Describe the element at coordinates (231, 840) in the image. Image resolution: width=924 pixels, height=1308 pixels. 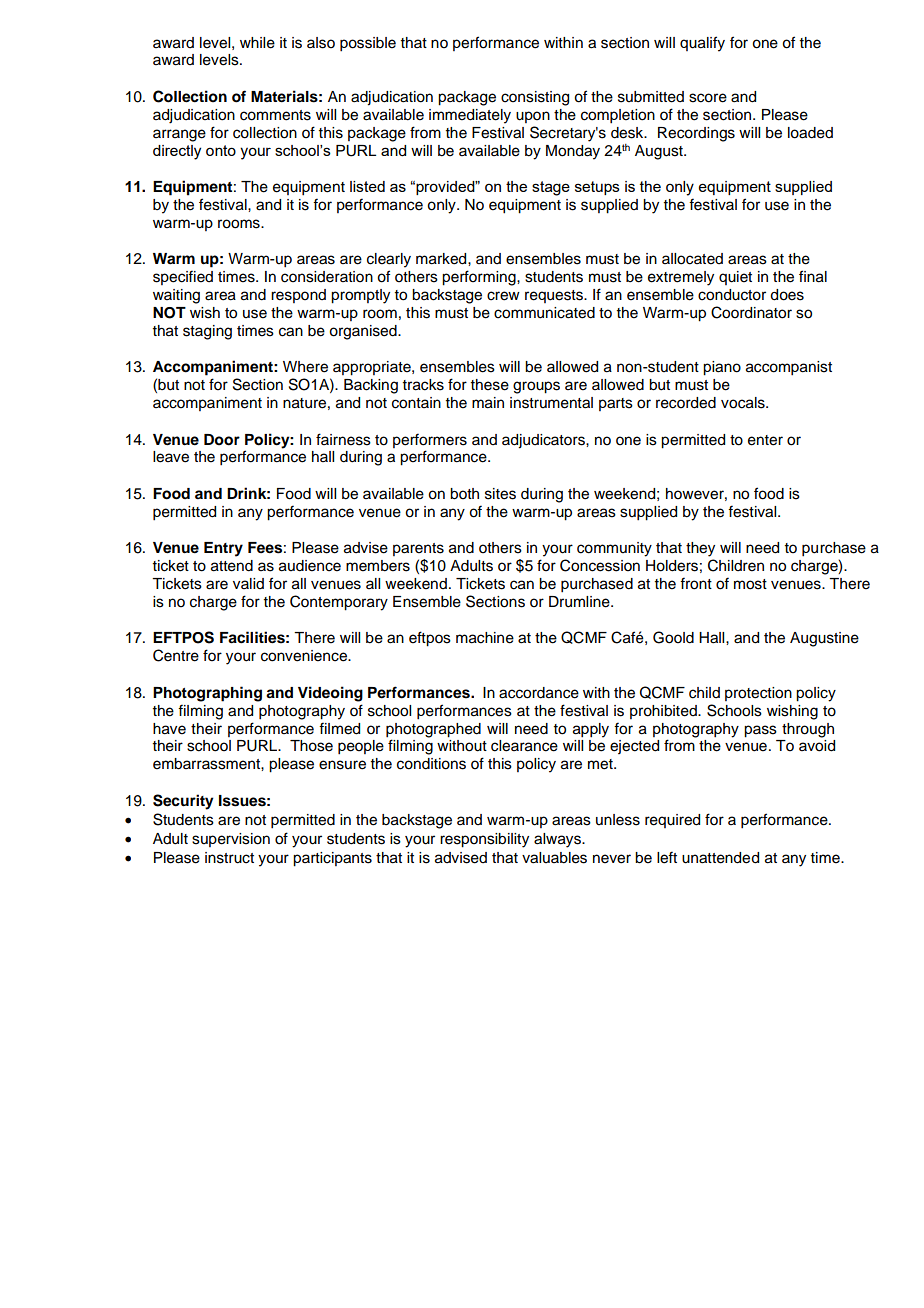
I see `supervision` at that location.
